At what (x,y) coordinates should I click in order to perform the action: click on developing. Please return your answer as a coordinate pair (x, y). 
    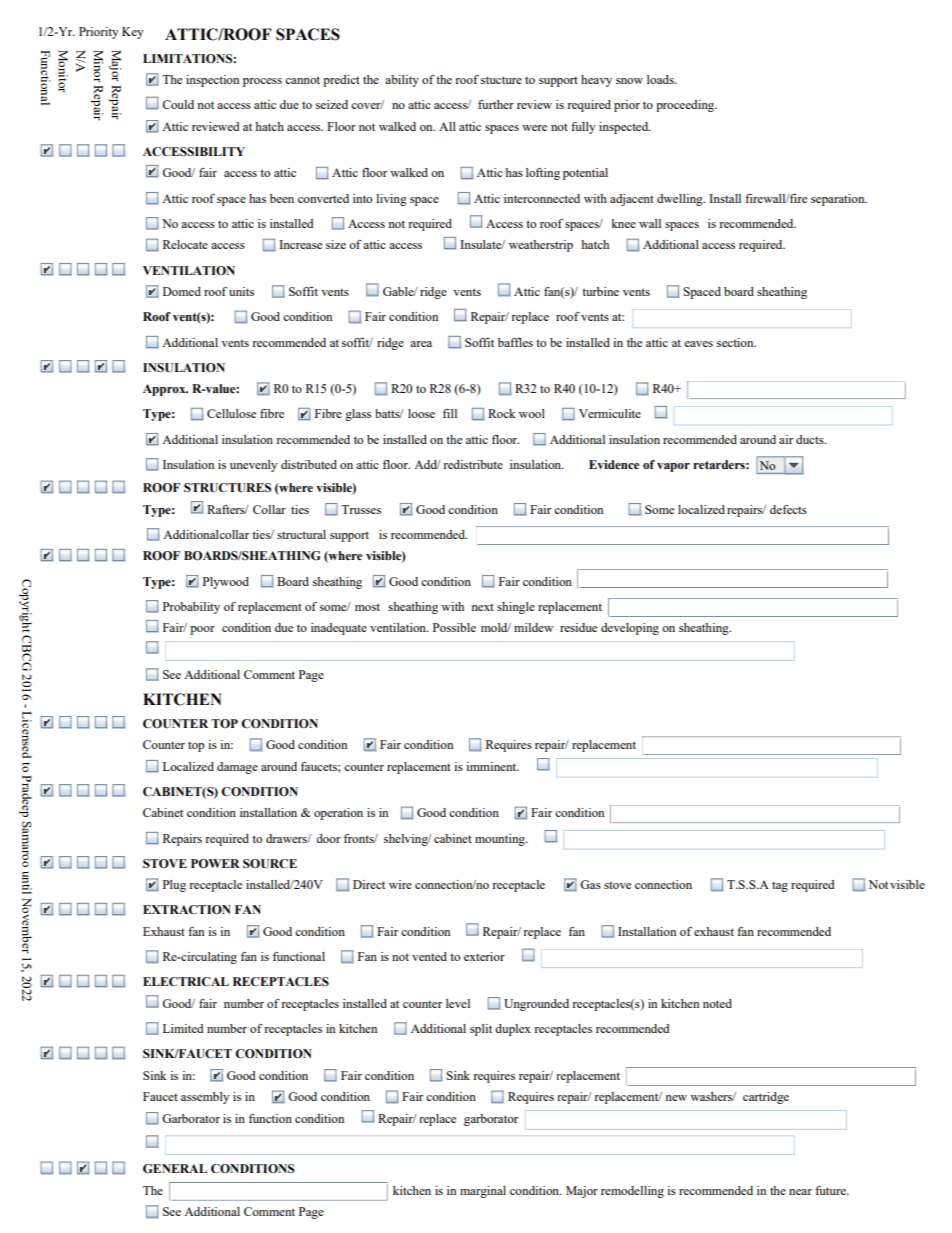
    Looking at the image, I should click on (630, 629).
